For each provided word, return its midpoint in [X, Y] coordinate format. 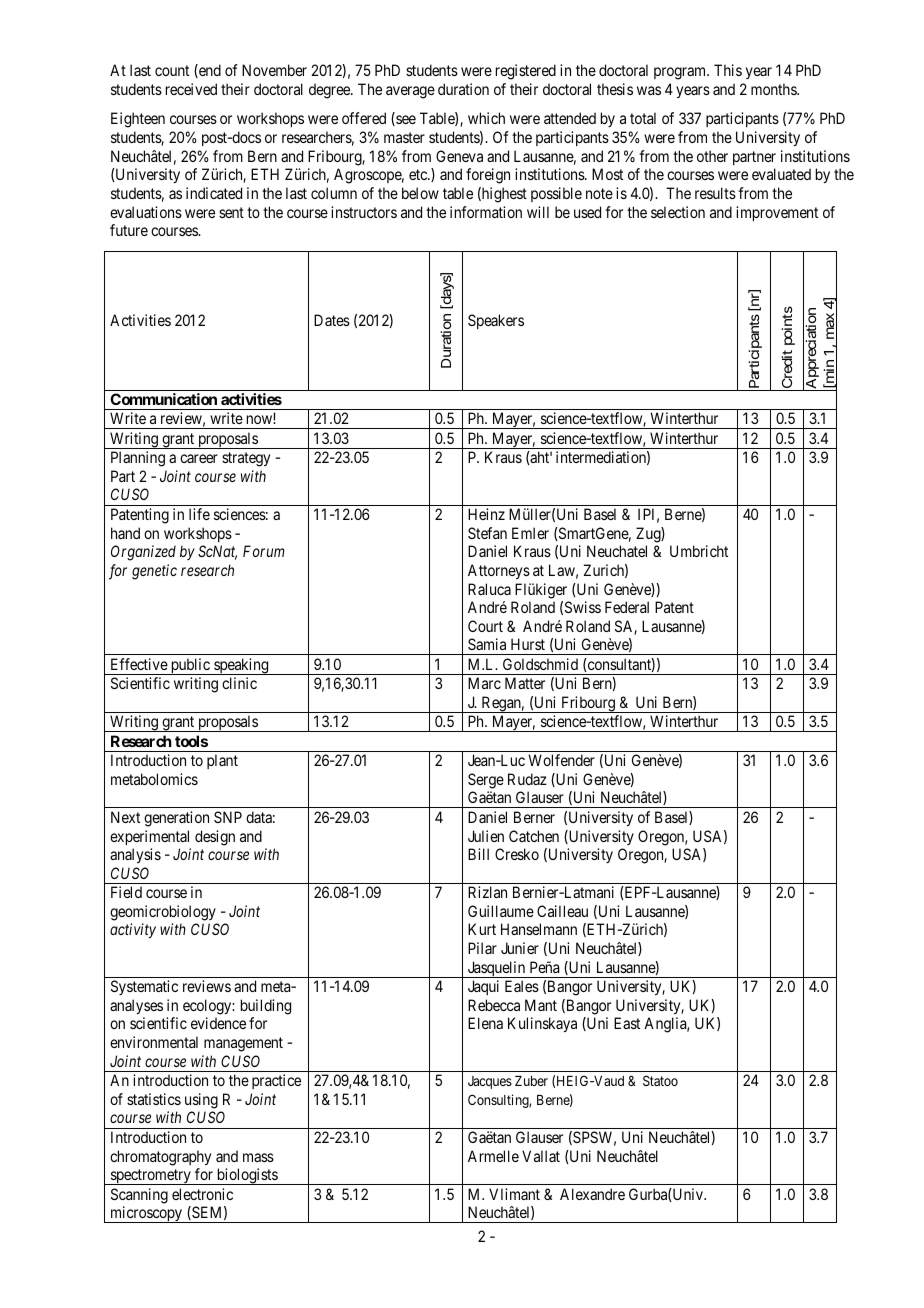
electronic [202, 1194]
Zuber [531, 1081]
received [191, 89]
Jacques [490, 1082]
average [410, 92]
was [649, 90]
